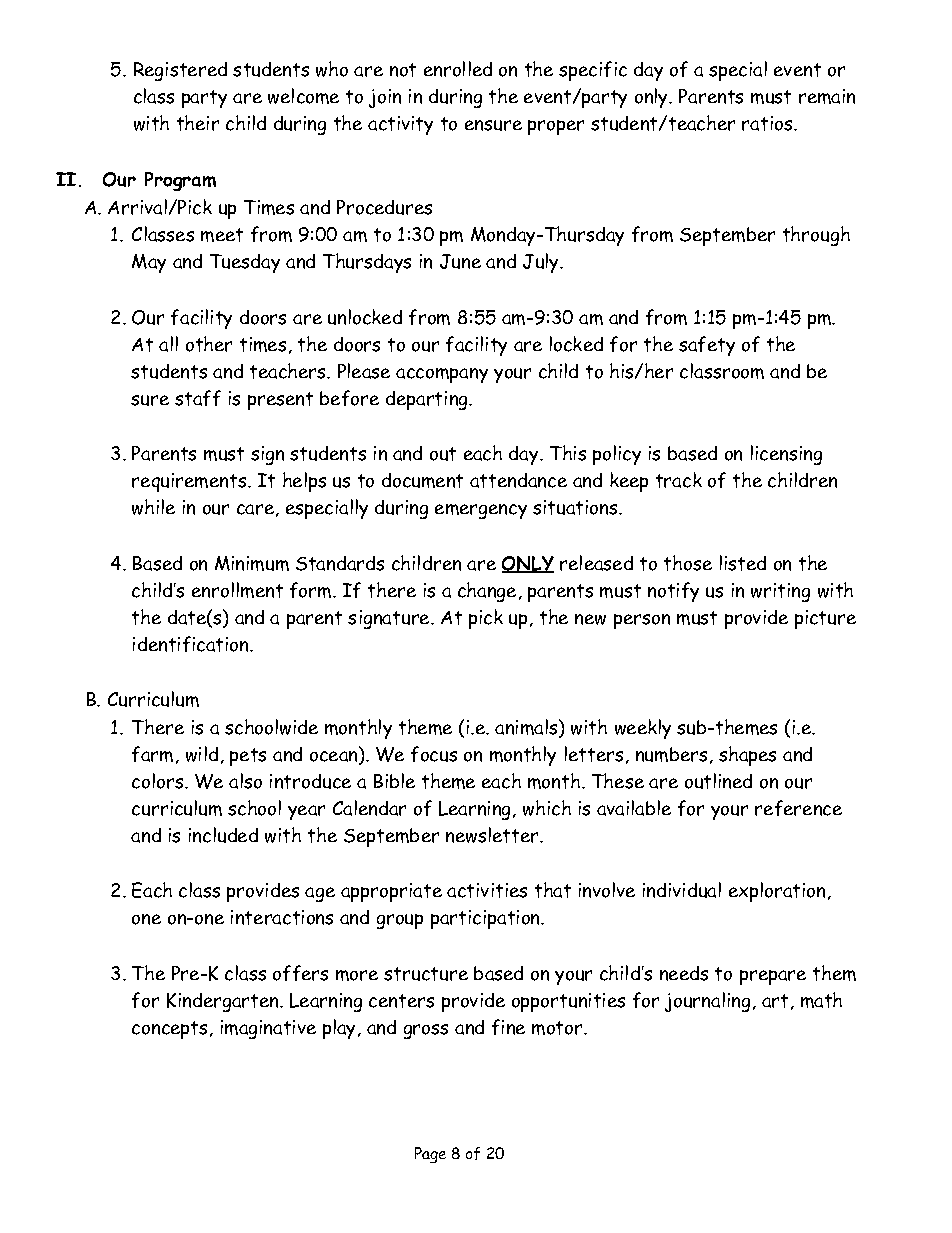 This screenshot has width=952, height=1233. What do you see at coordinates (198, 123) in the screenshot?
I see `their` at bounding box center [198, 123].
